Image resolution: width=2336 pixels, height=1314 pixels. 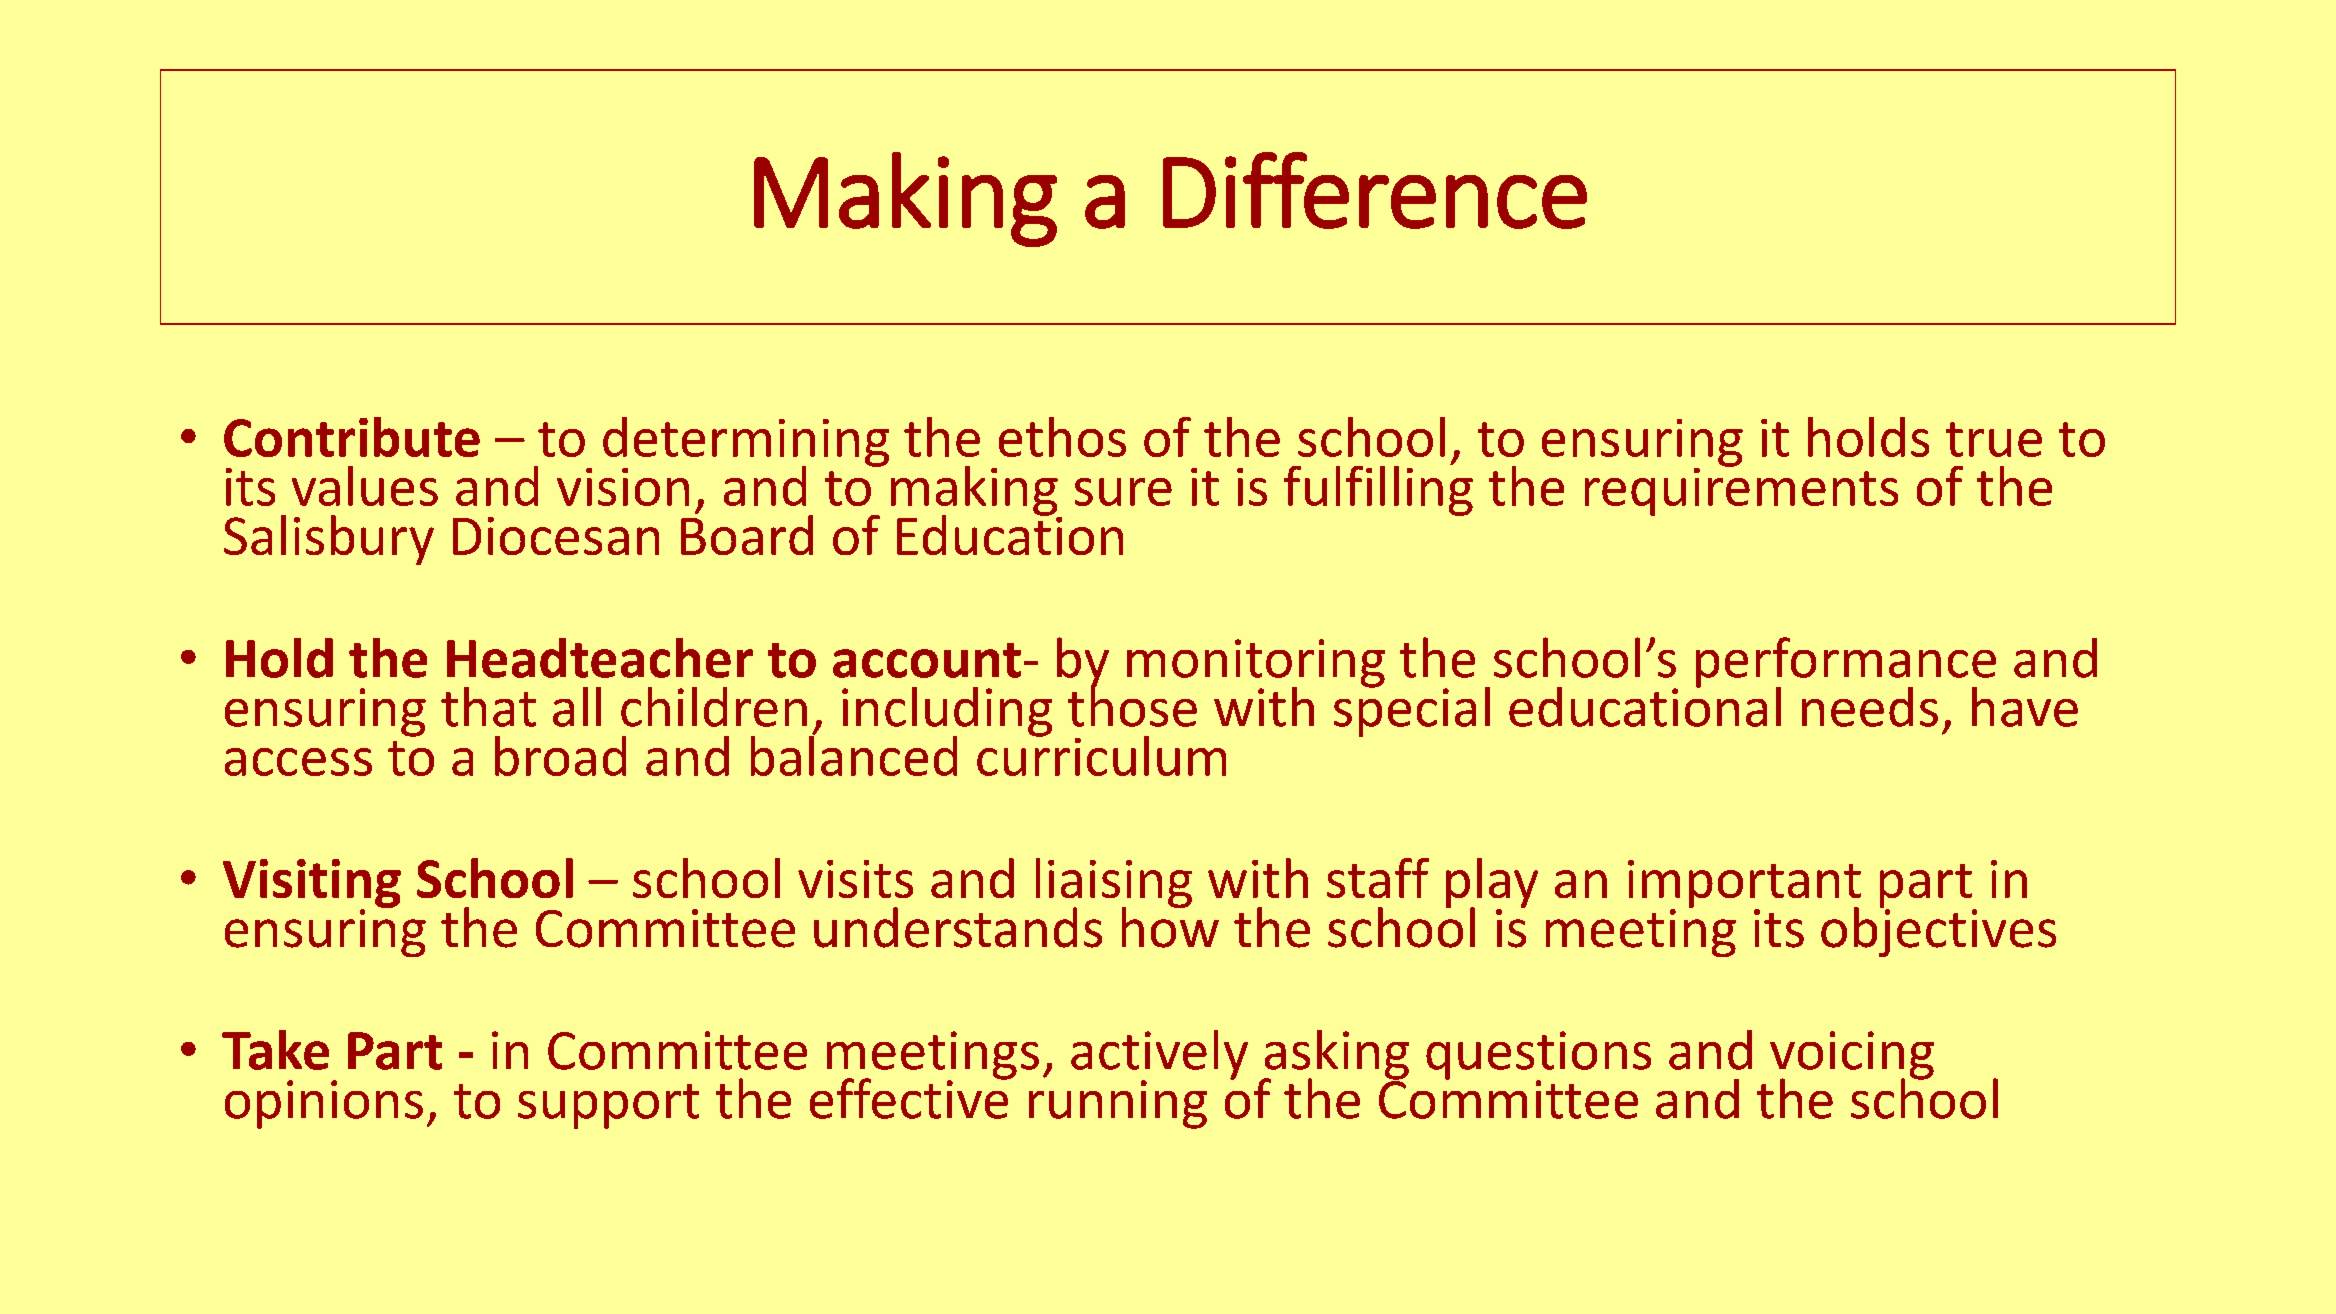 What do you see at coordinates (352, 437) in the document?
I see `Contribute` at bounding box center [352, 437].
